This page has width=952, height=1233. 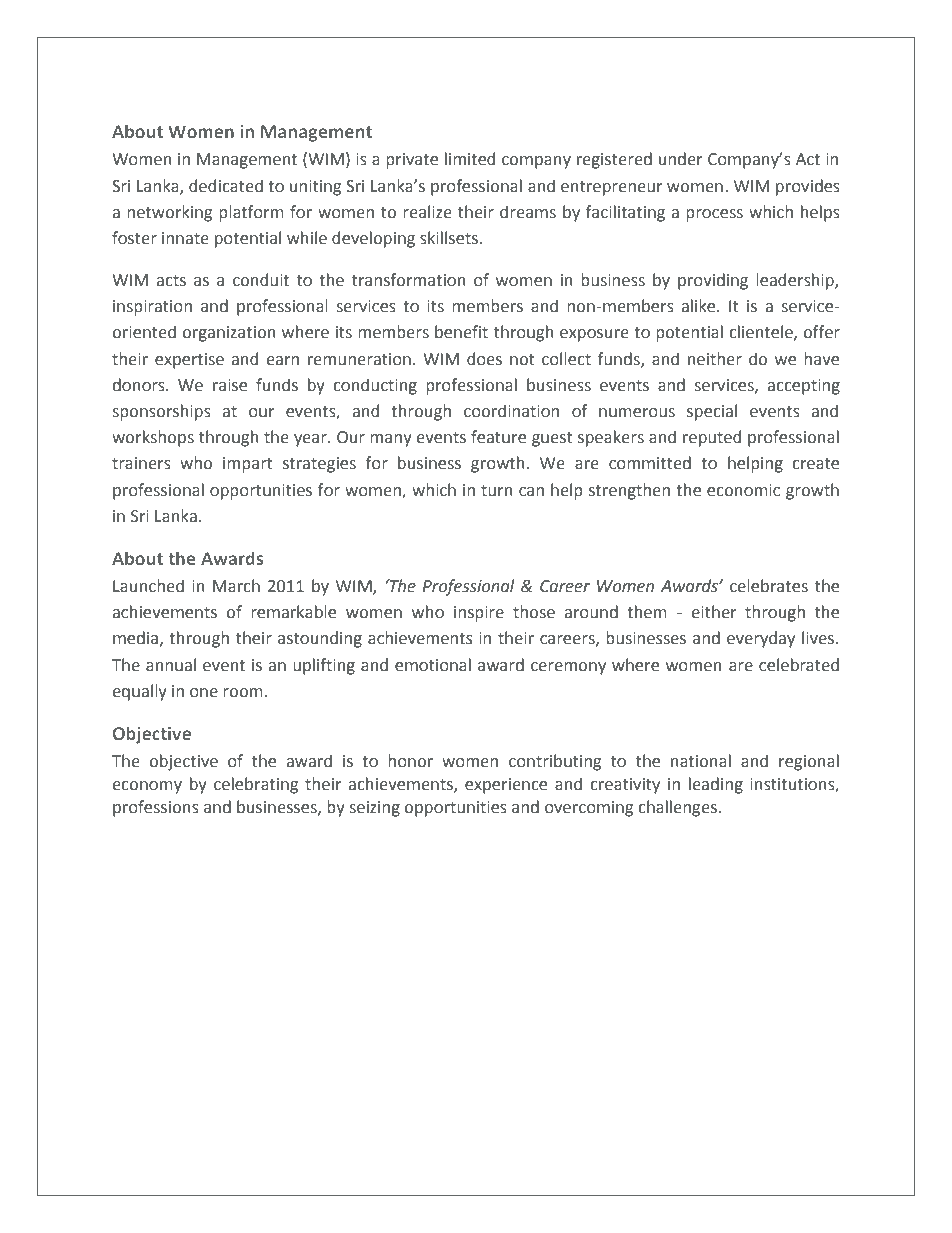 I want to click on celebrating, so click(x=256, y=785).
